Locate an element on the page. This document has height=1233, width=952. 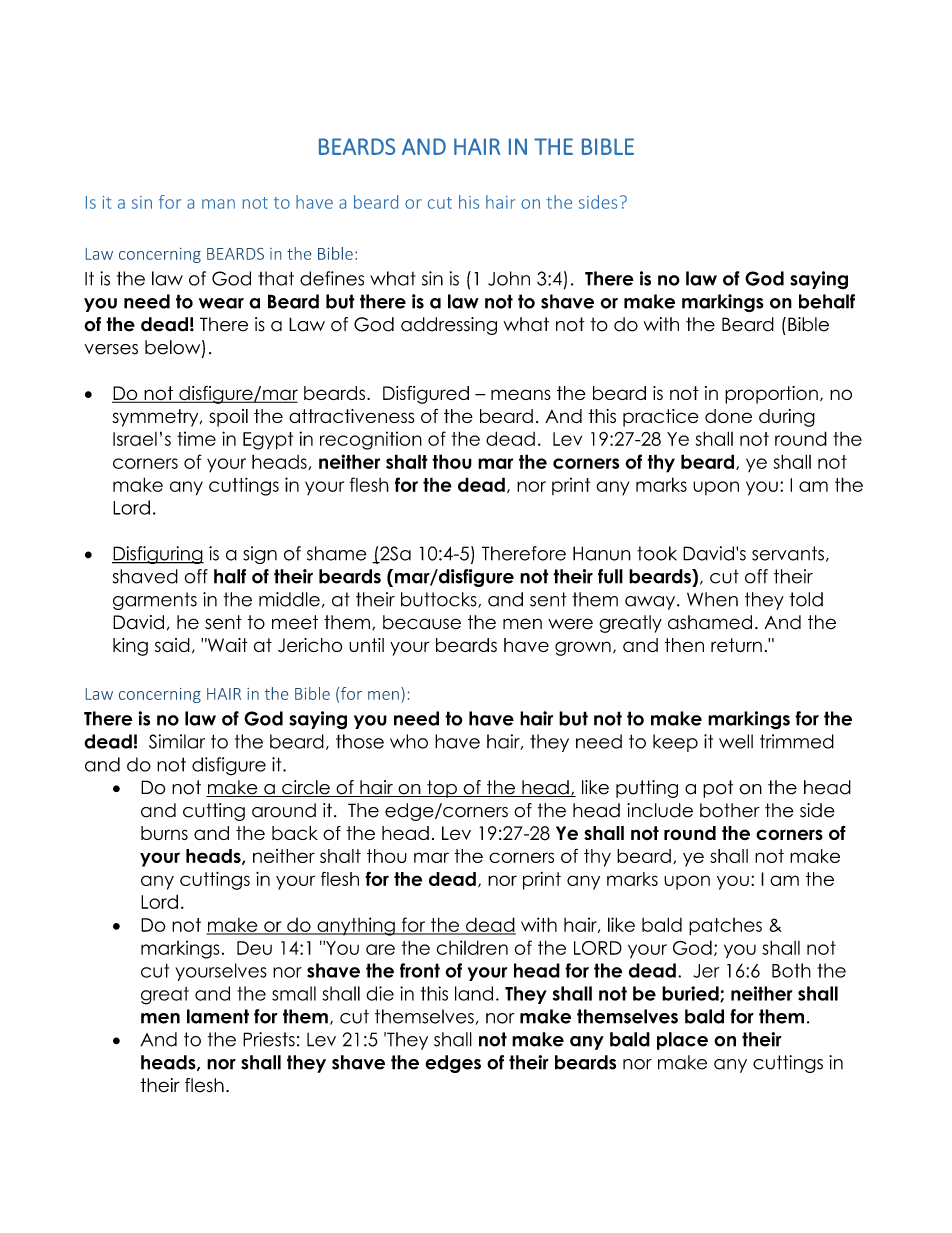
done is located at coordinates (728, 416).
